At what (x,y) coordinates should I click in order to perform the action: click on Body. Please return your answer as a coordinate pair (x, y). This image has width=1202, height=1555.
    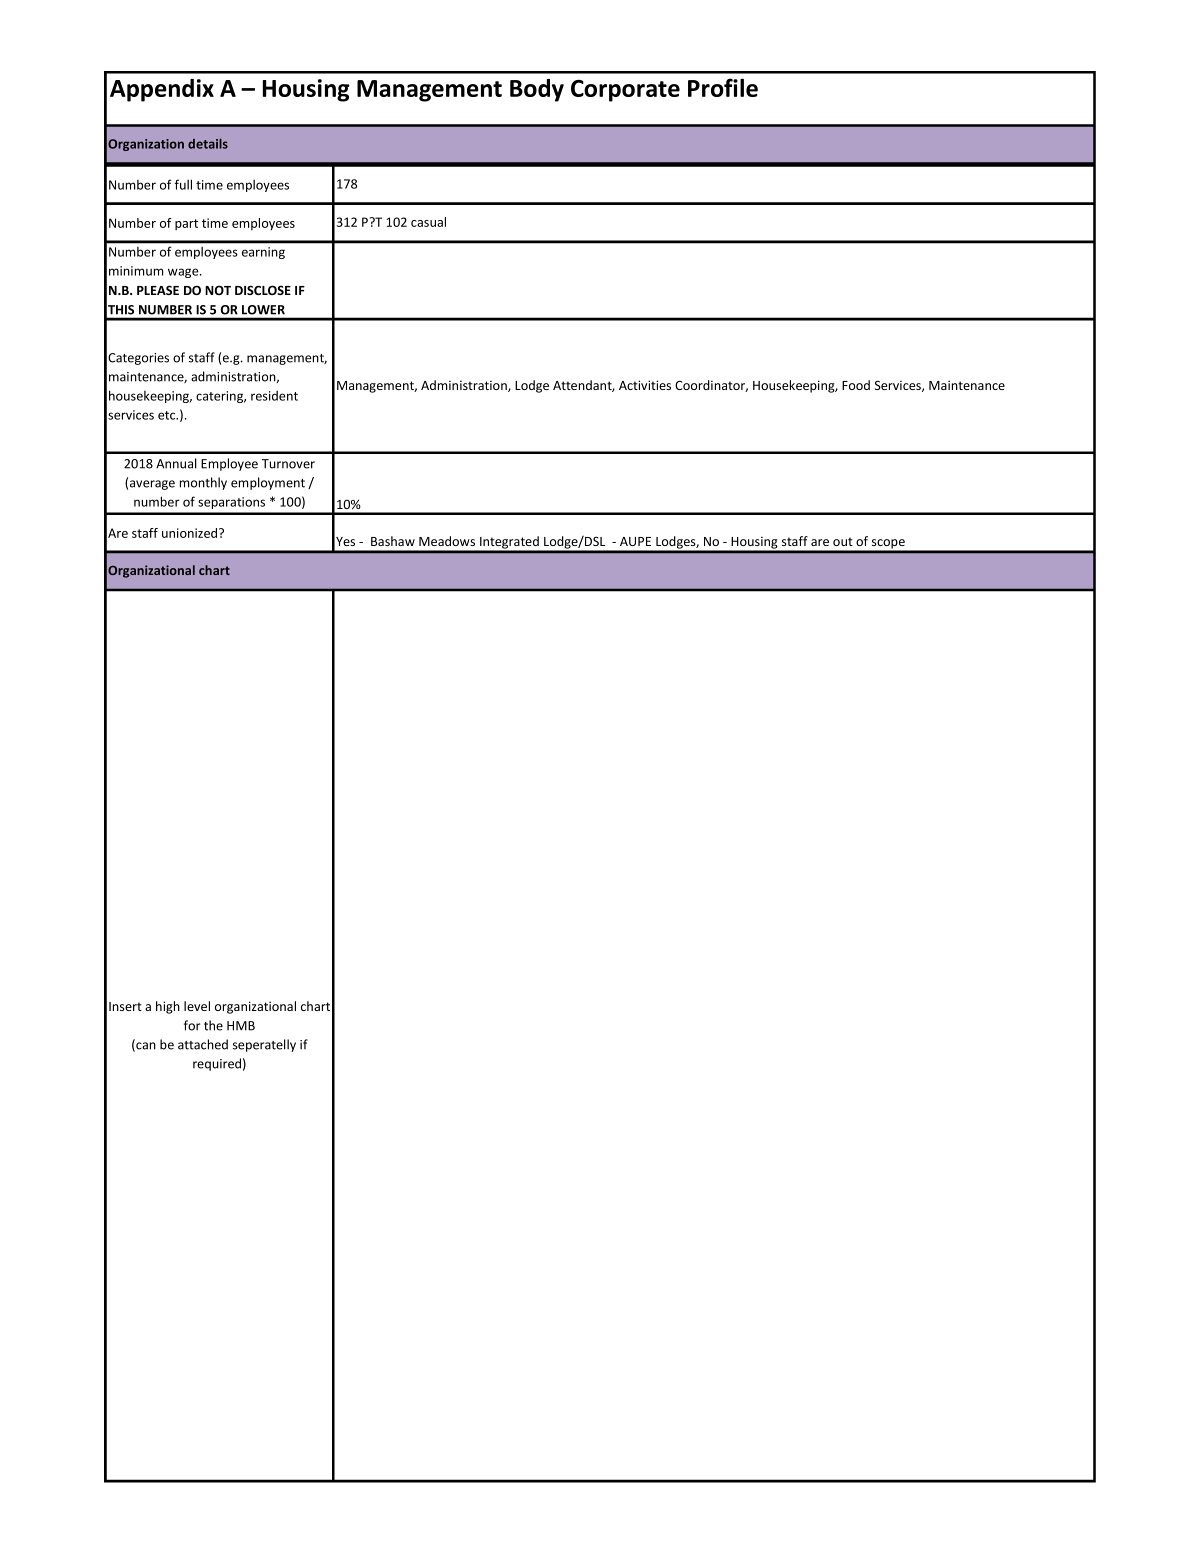
    Looking at the image, I should click on (537, 90).
